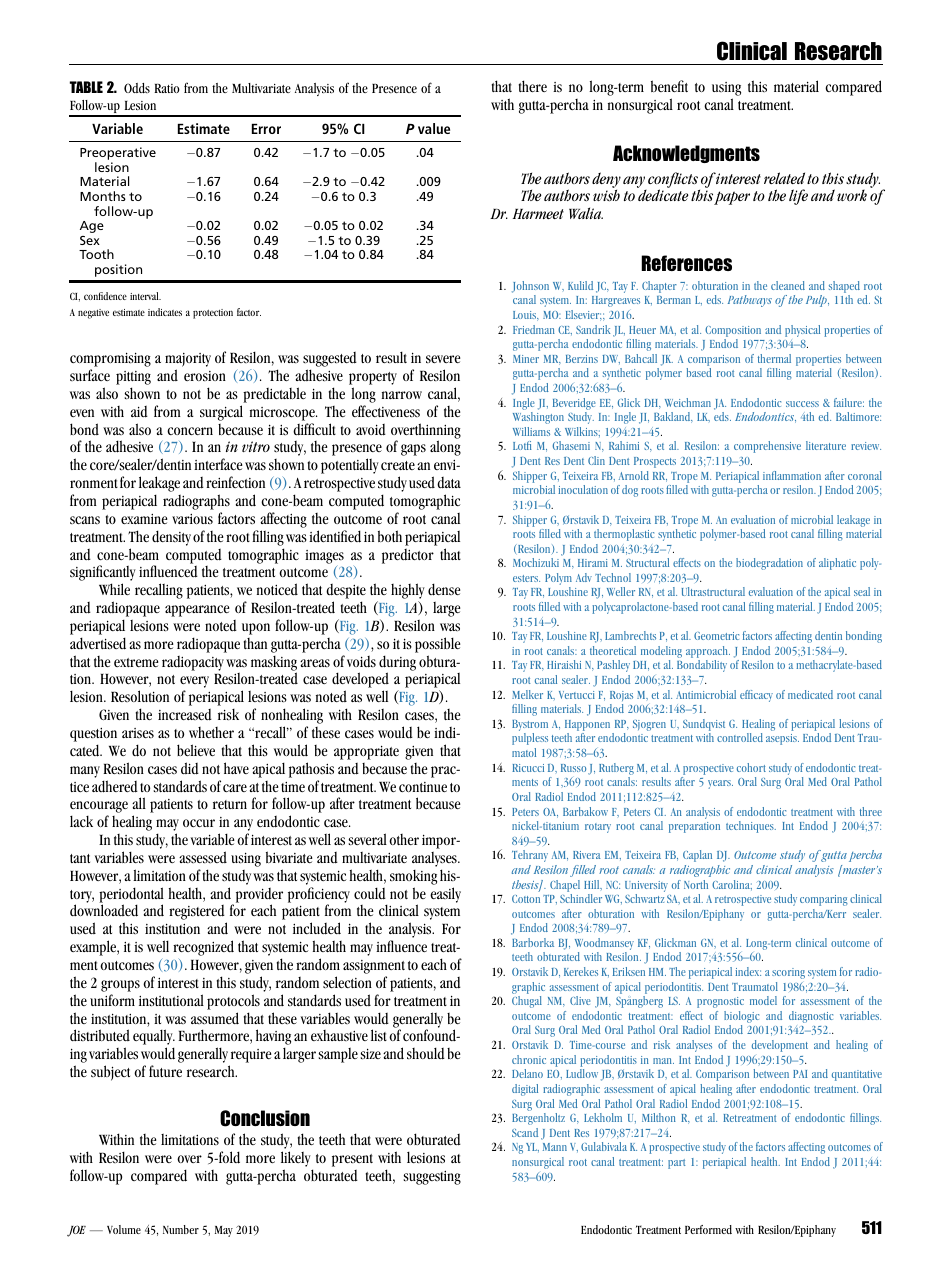 Image resolution: width=952 pixels, height=1275 pixels. Describe the element at coordinates (137, 88) in the page. I see `Odds` at that location.
